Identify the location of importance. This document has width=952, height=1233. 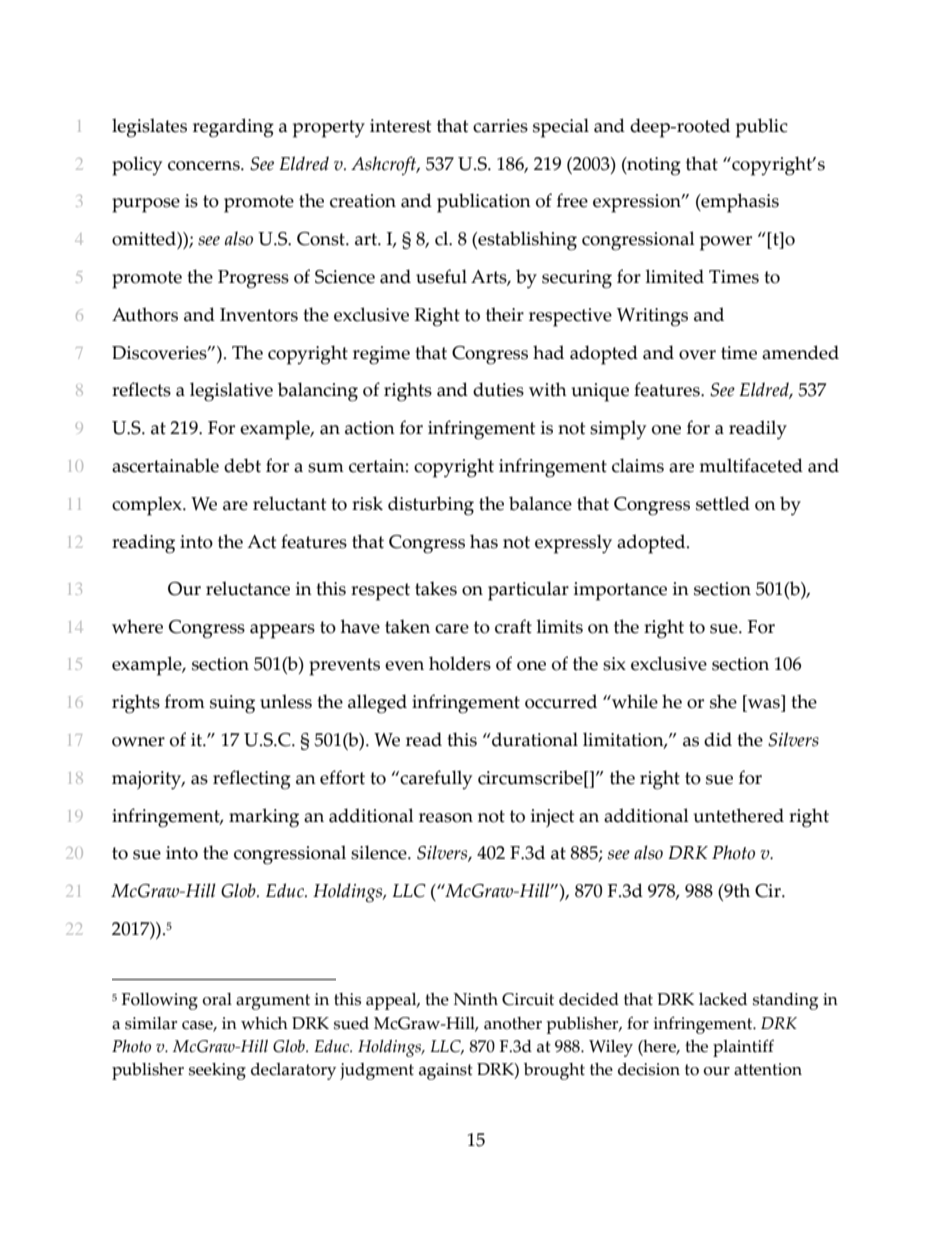
(620, 591).
